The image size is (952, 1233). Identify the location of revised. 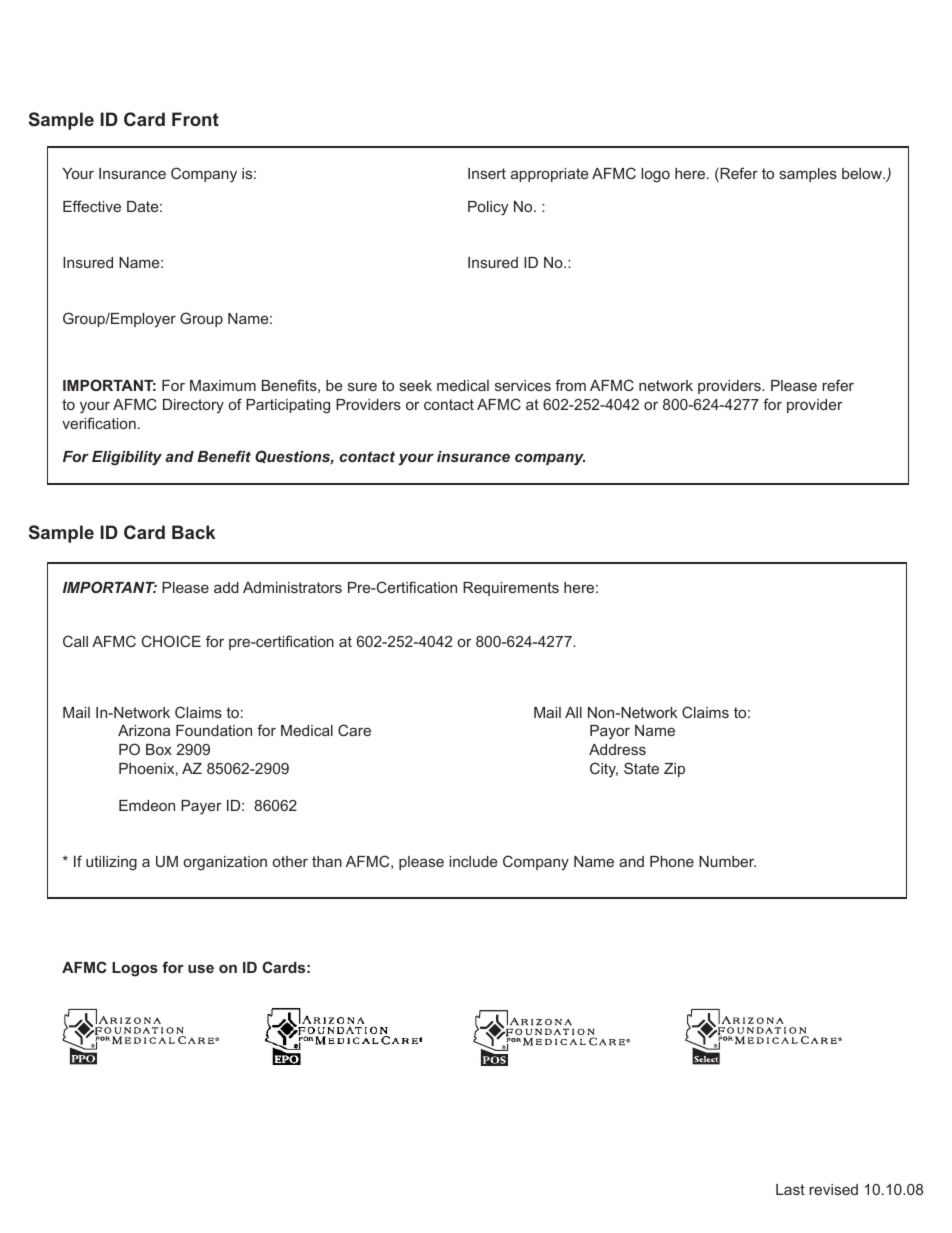
(833, 1189).
